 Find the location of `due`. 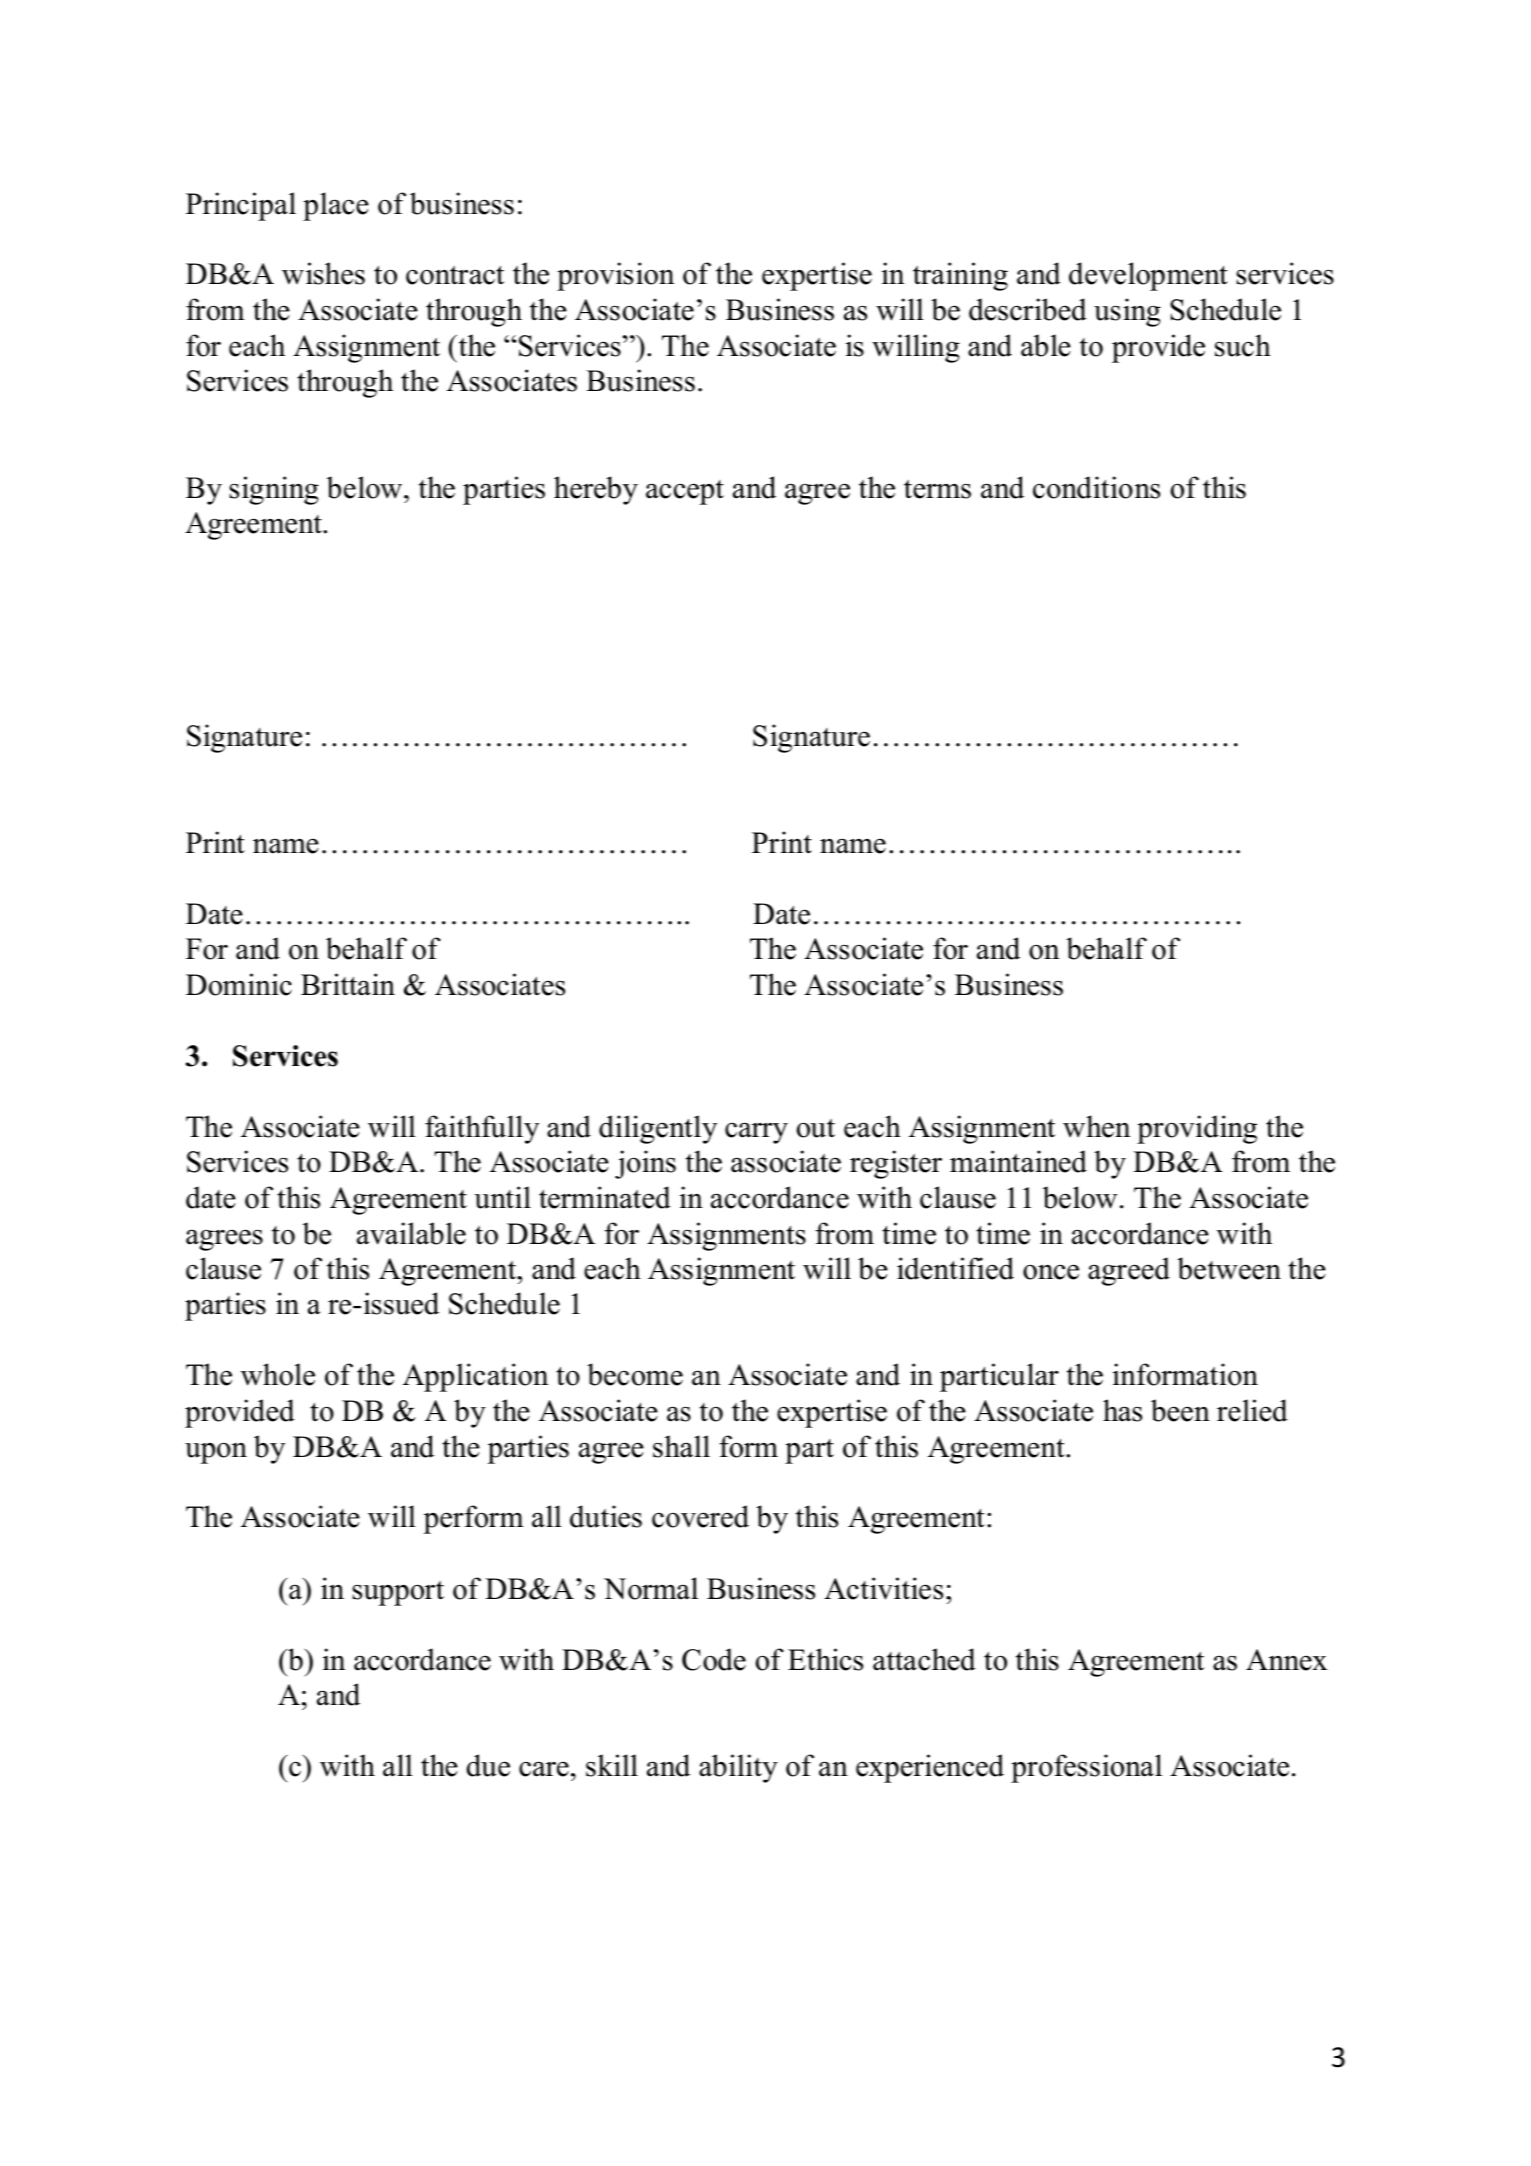

due is located at coordinates (488, 1765).
